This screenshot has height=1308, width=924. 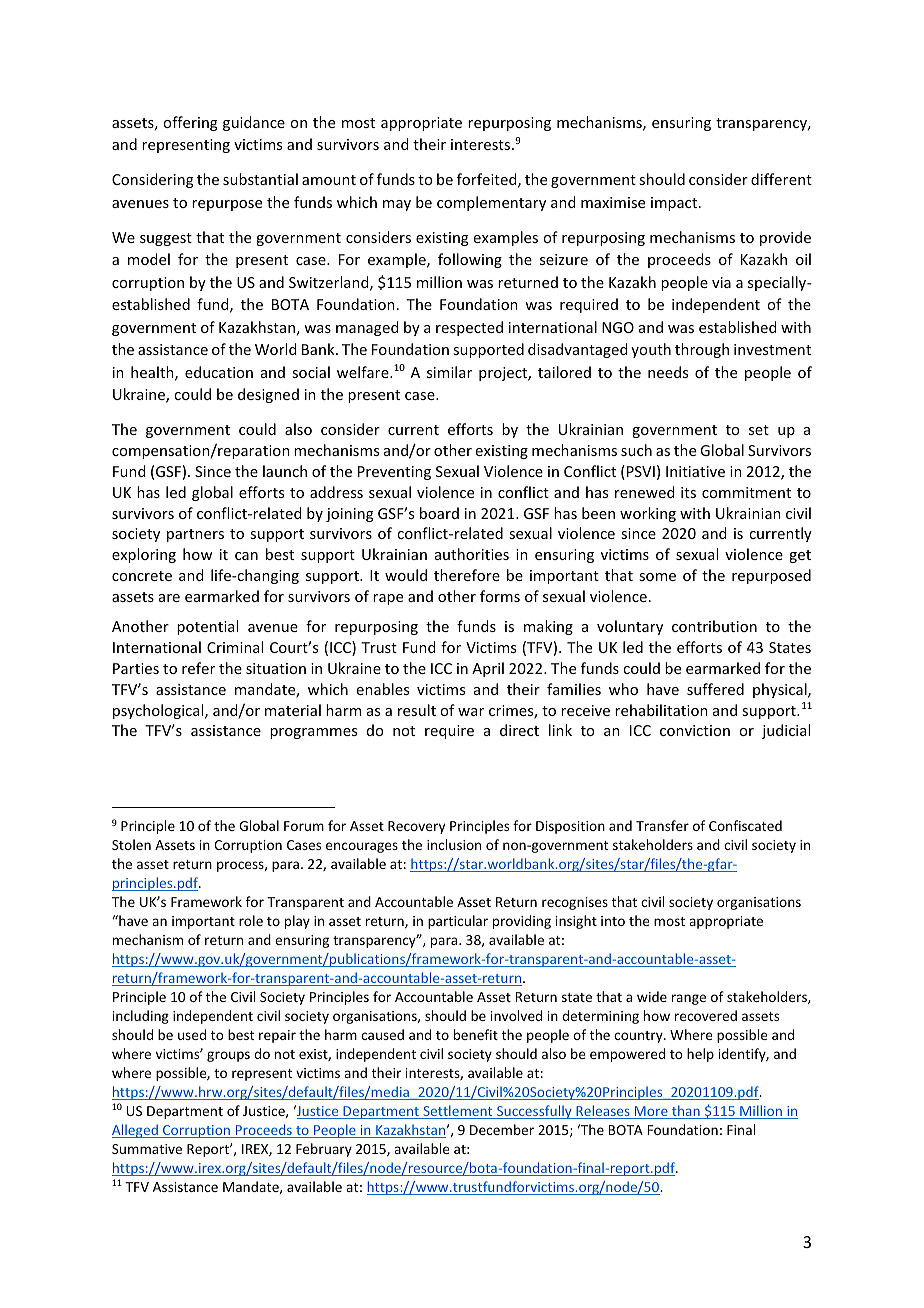 What do you see at coordinates (458, 922) in the screenshot?
I see `particular` at bounding box center [458, 922].
